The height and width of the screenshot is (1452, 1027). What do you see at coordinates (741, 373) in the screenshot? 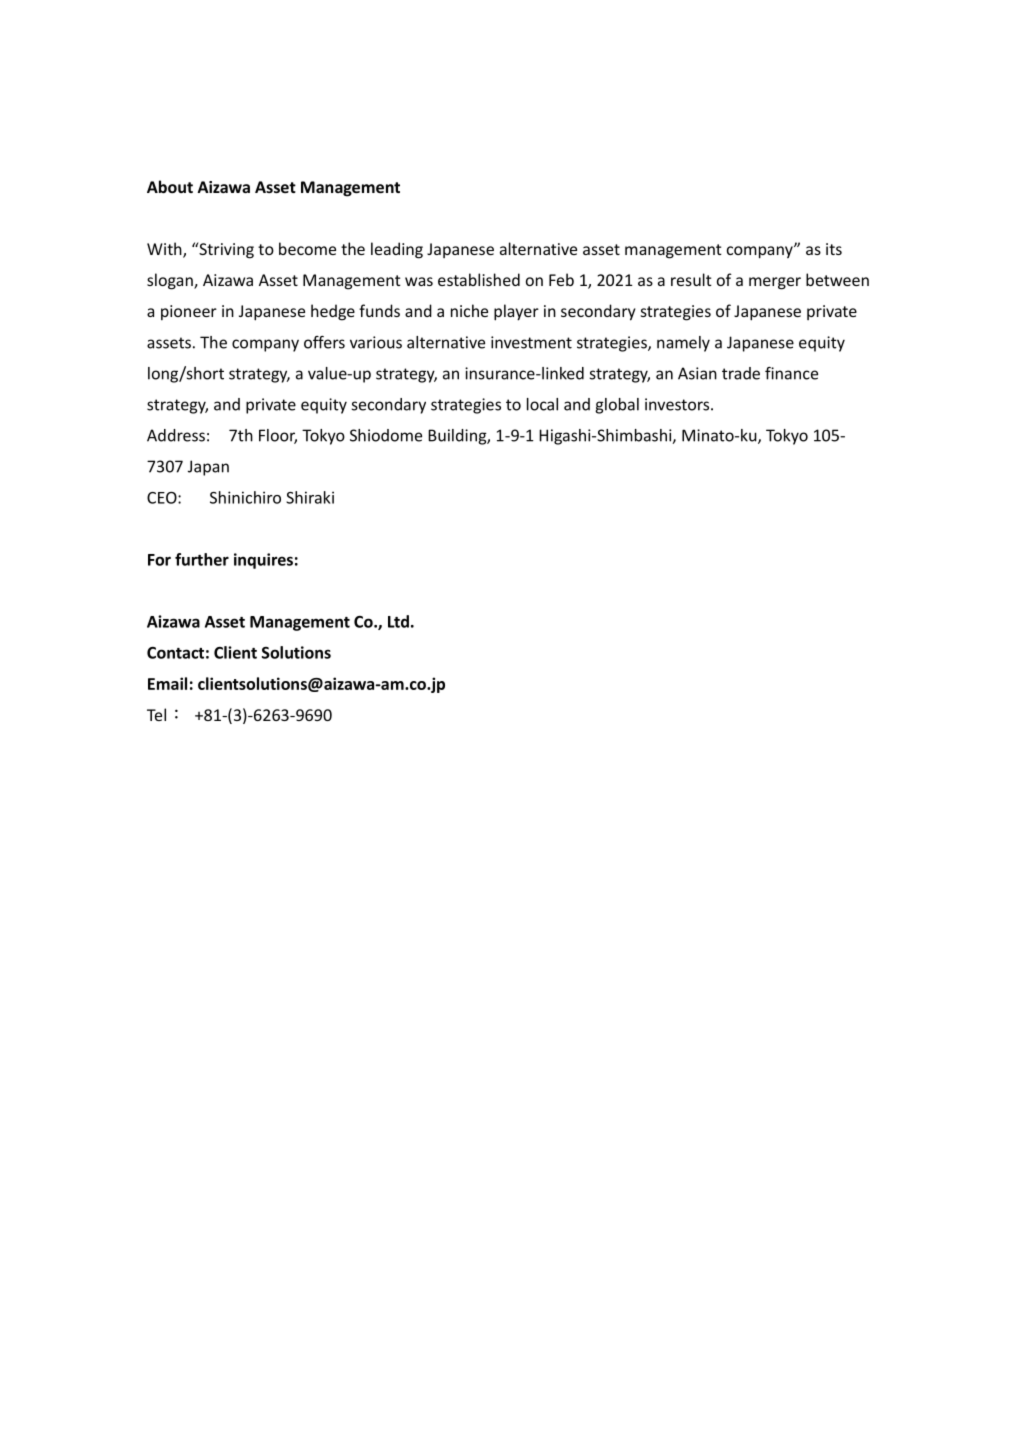
I see `trade` at bounding box center [741, 373].
